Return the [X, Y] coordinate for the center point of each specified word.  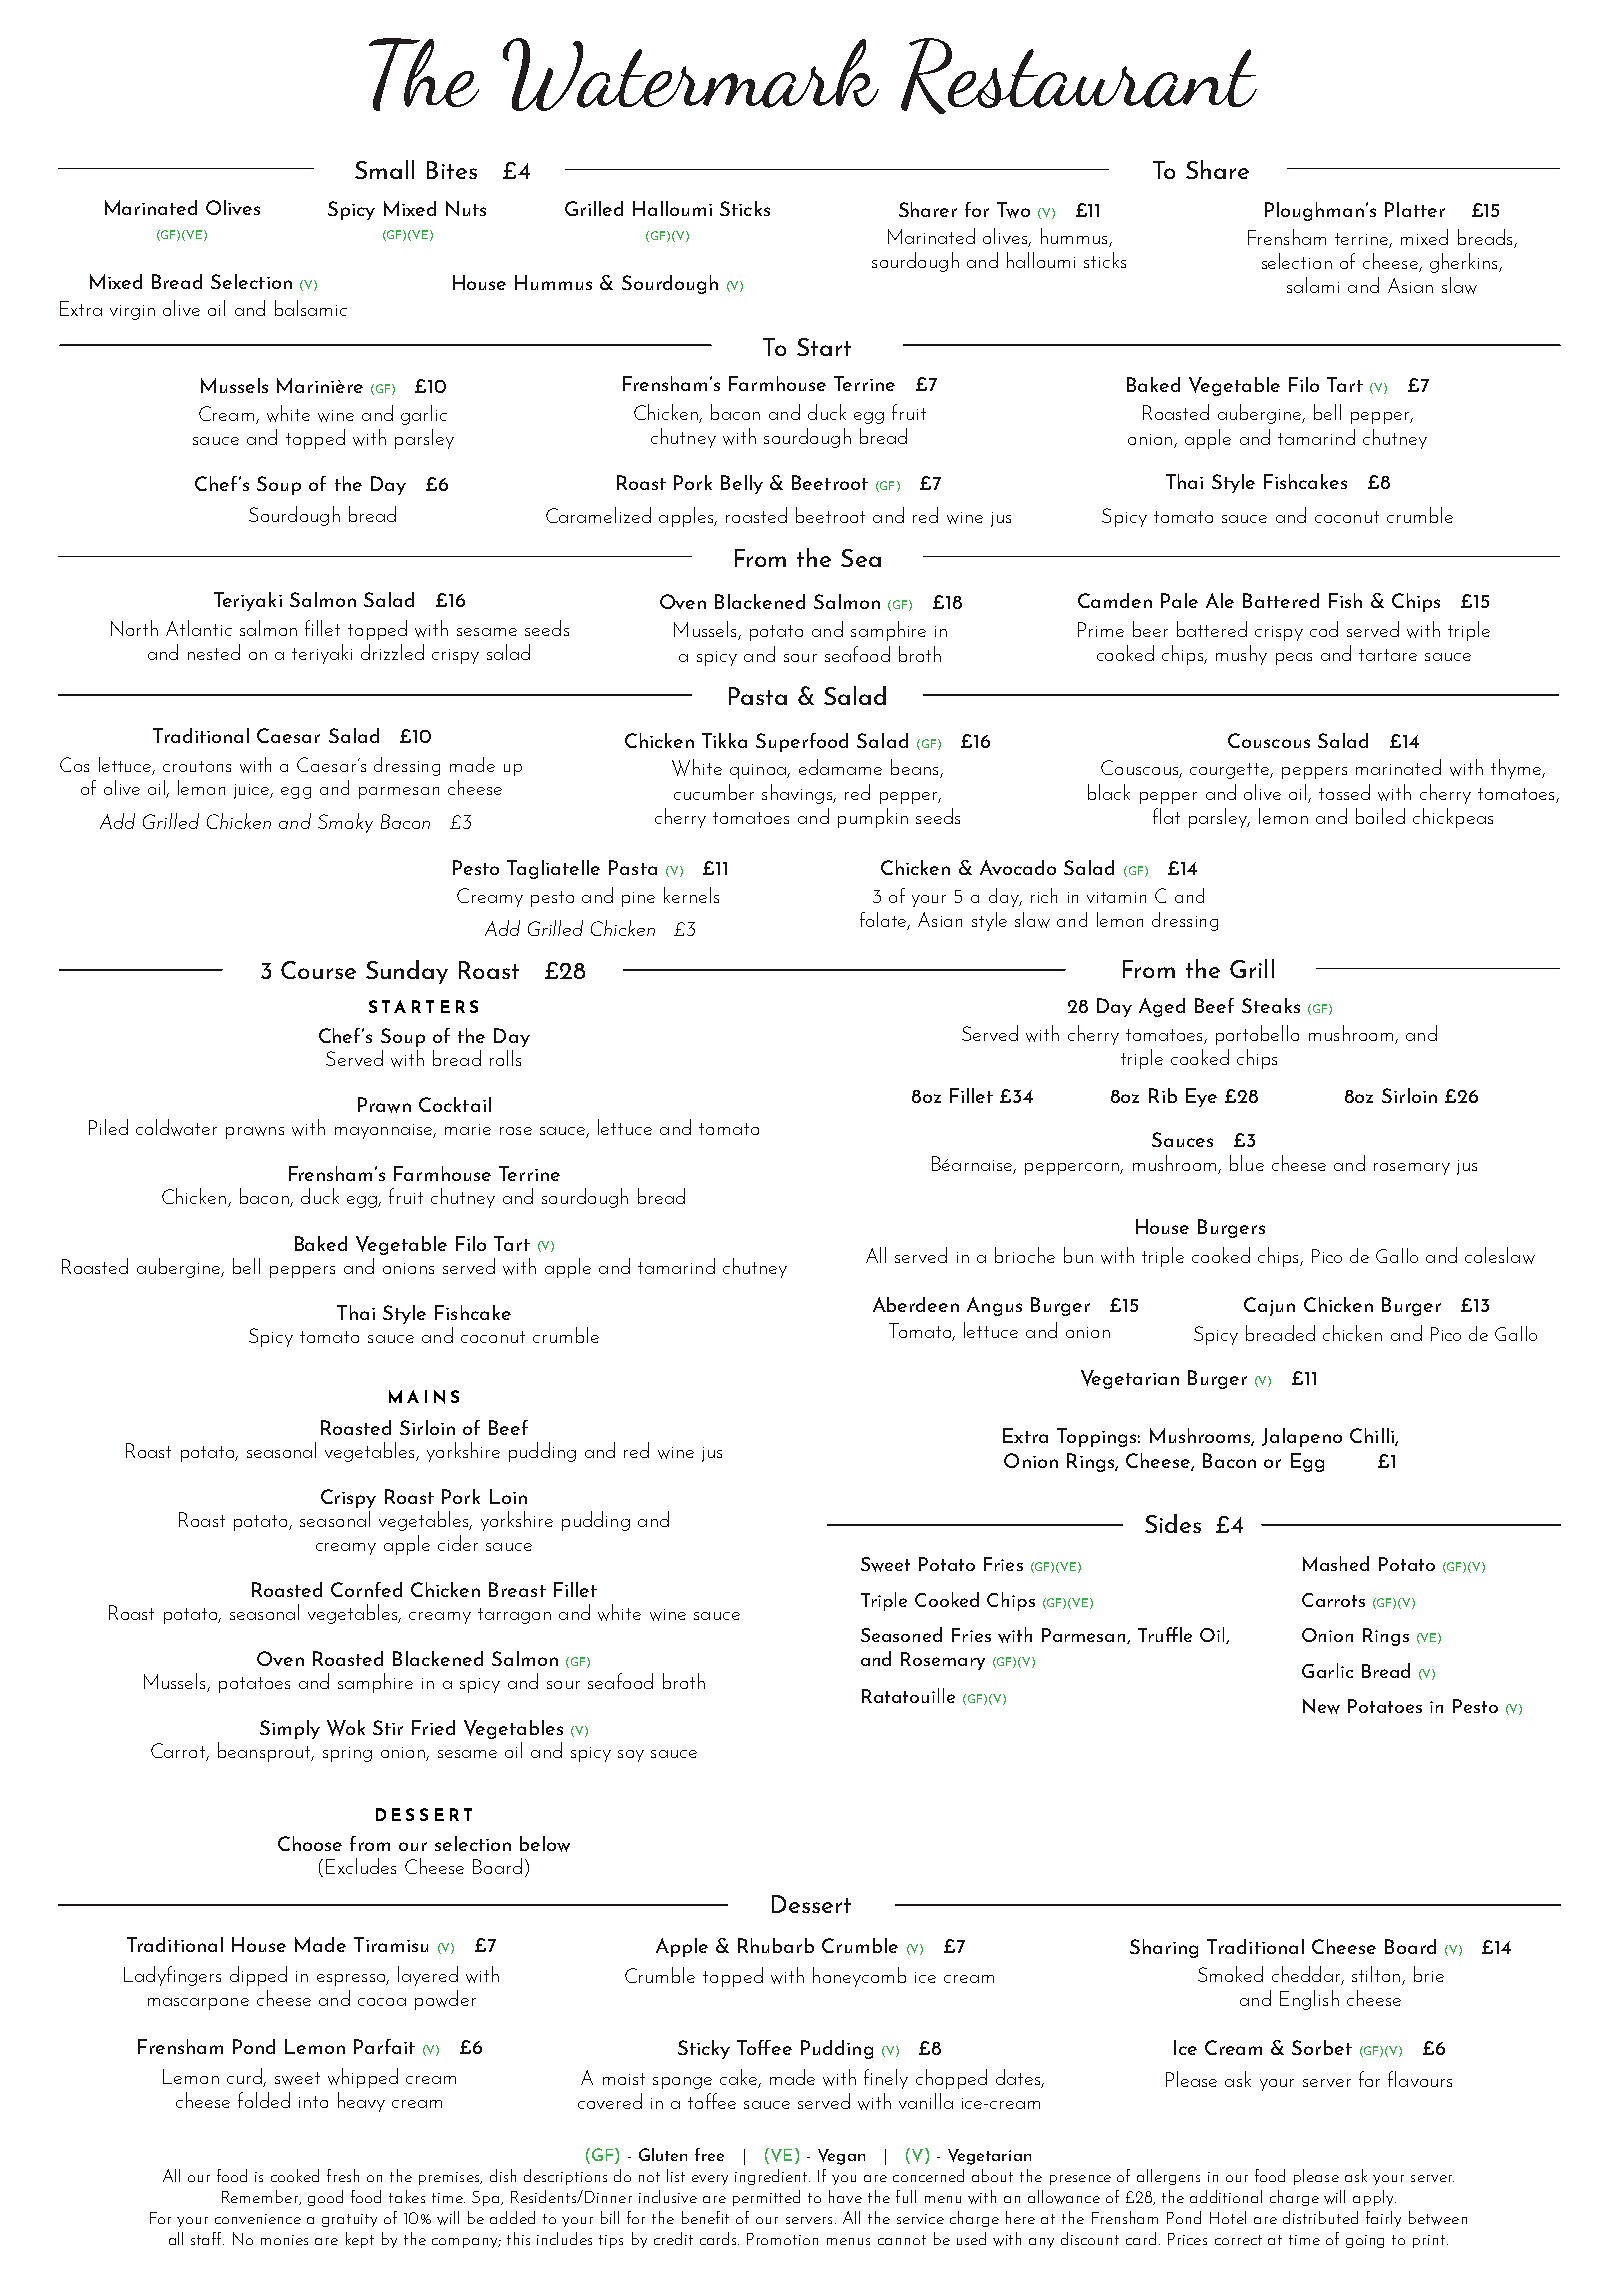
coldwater [176, 1127]
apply [1374, 2198]
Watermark [691, 74]
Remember [261, 2197]
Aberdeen [916, 1304]
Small [384, 169]
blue [1247, 1163]
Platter [1415, 209]
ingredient [772, 2177]
